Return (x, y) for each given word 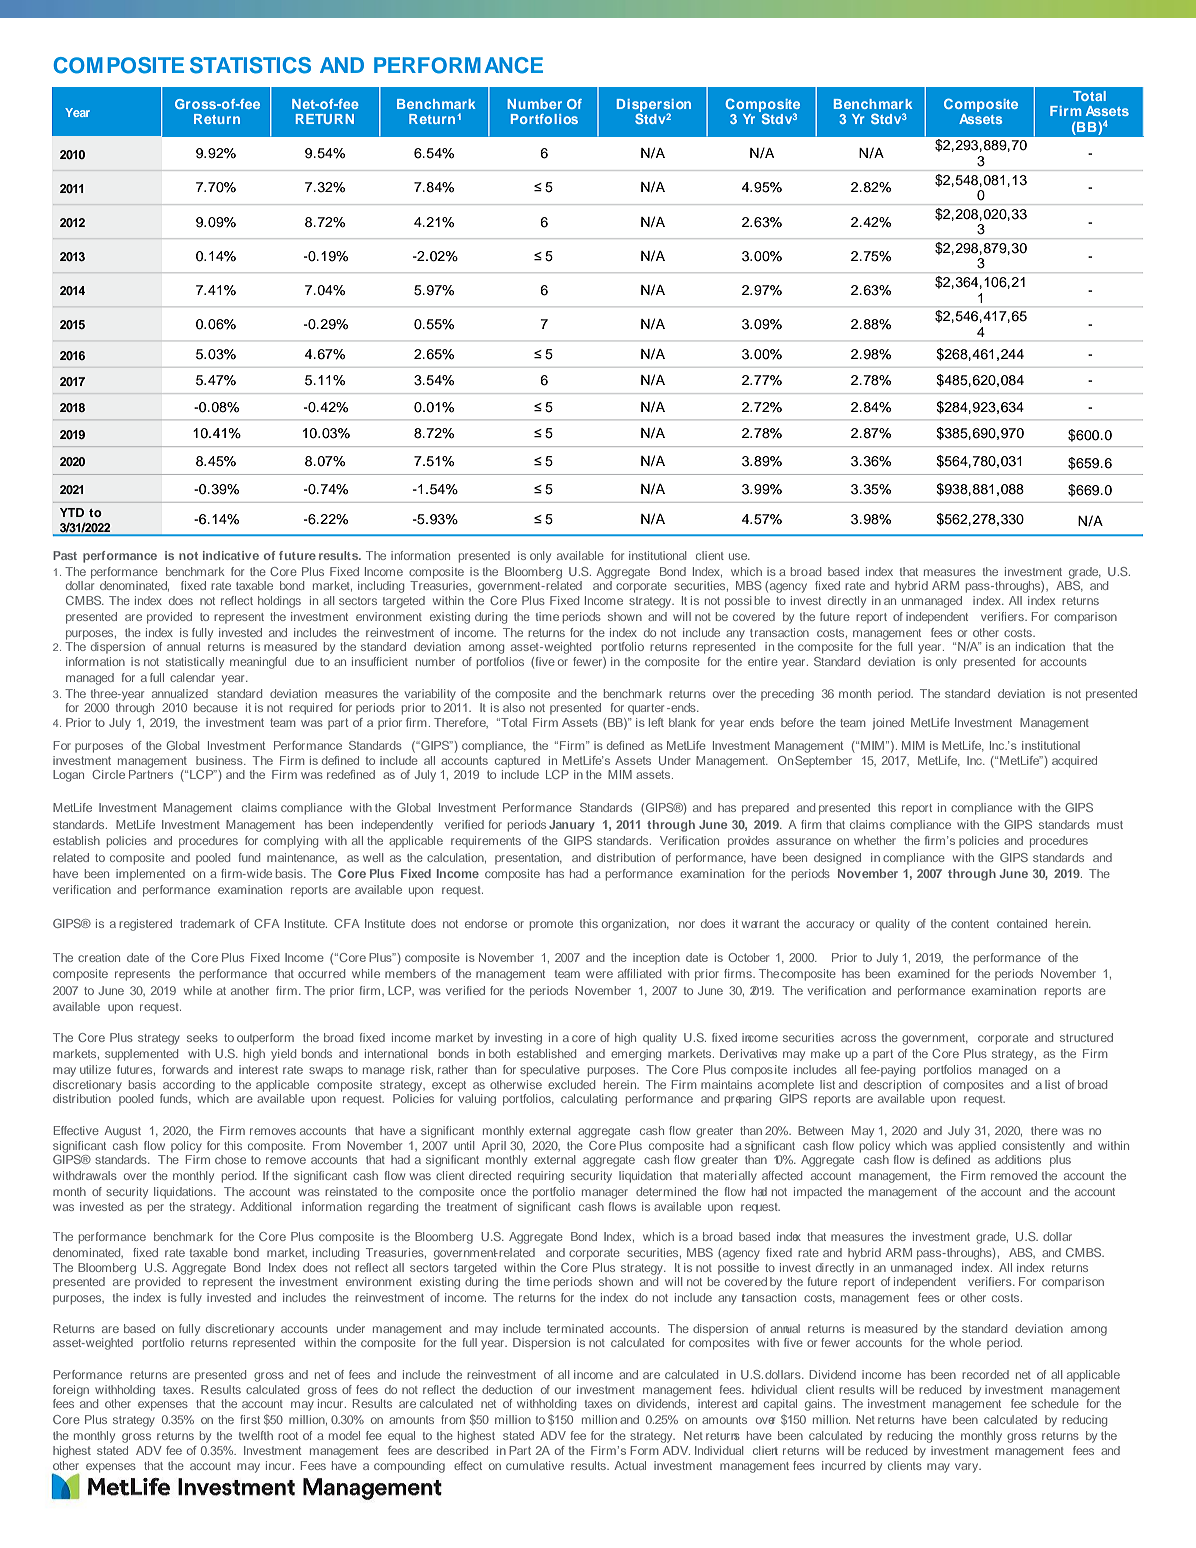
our (563, 1390)
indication (1040, 646)
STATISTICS (250, 65)
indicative (231, 555)
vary (968, 1468)
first (250, 1419)
